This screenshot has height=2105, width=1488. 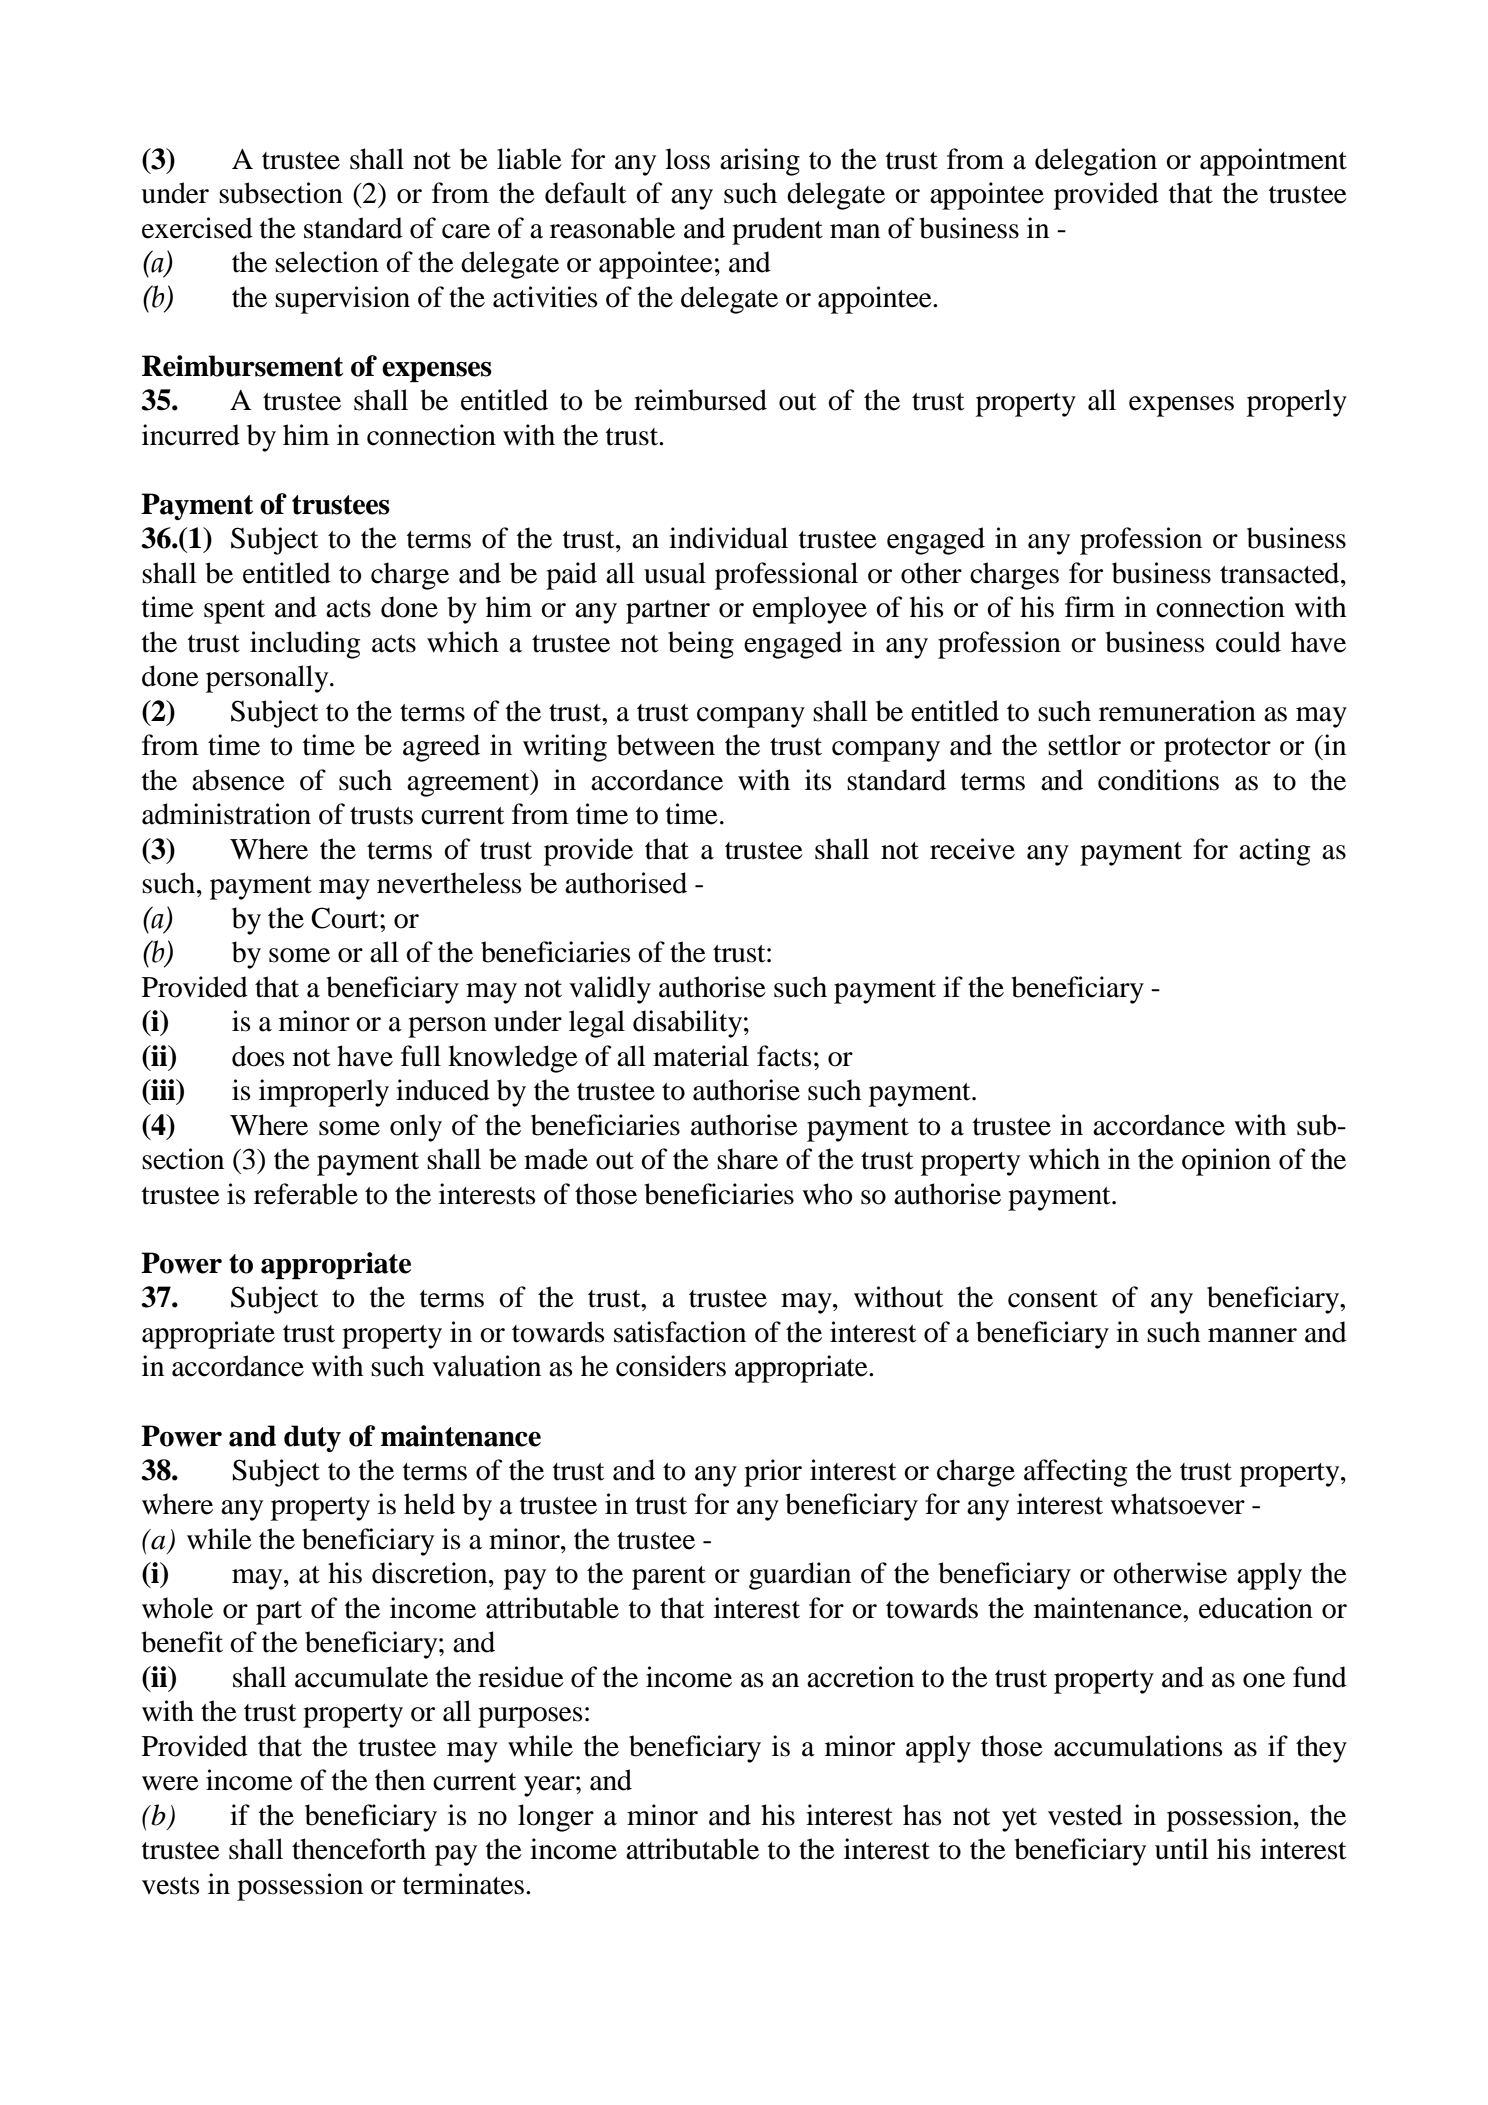 What do you see at coordinates (922, 1815) in the screenshot?
I see `has` at bounding box center [922, 1815].
